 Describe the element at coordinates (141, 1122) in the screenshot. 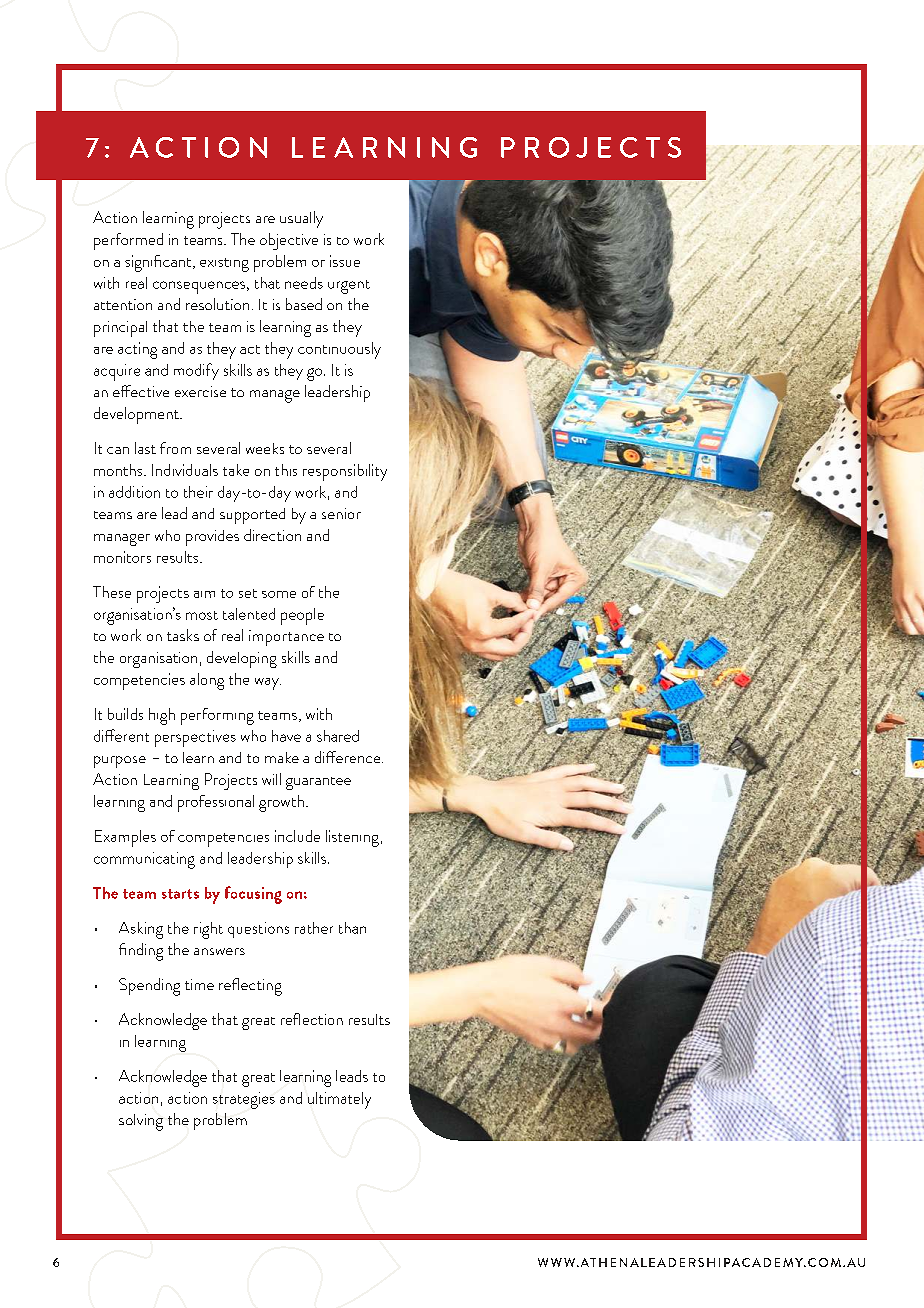

I see `solving` at that location.
